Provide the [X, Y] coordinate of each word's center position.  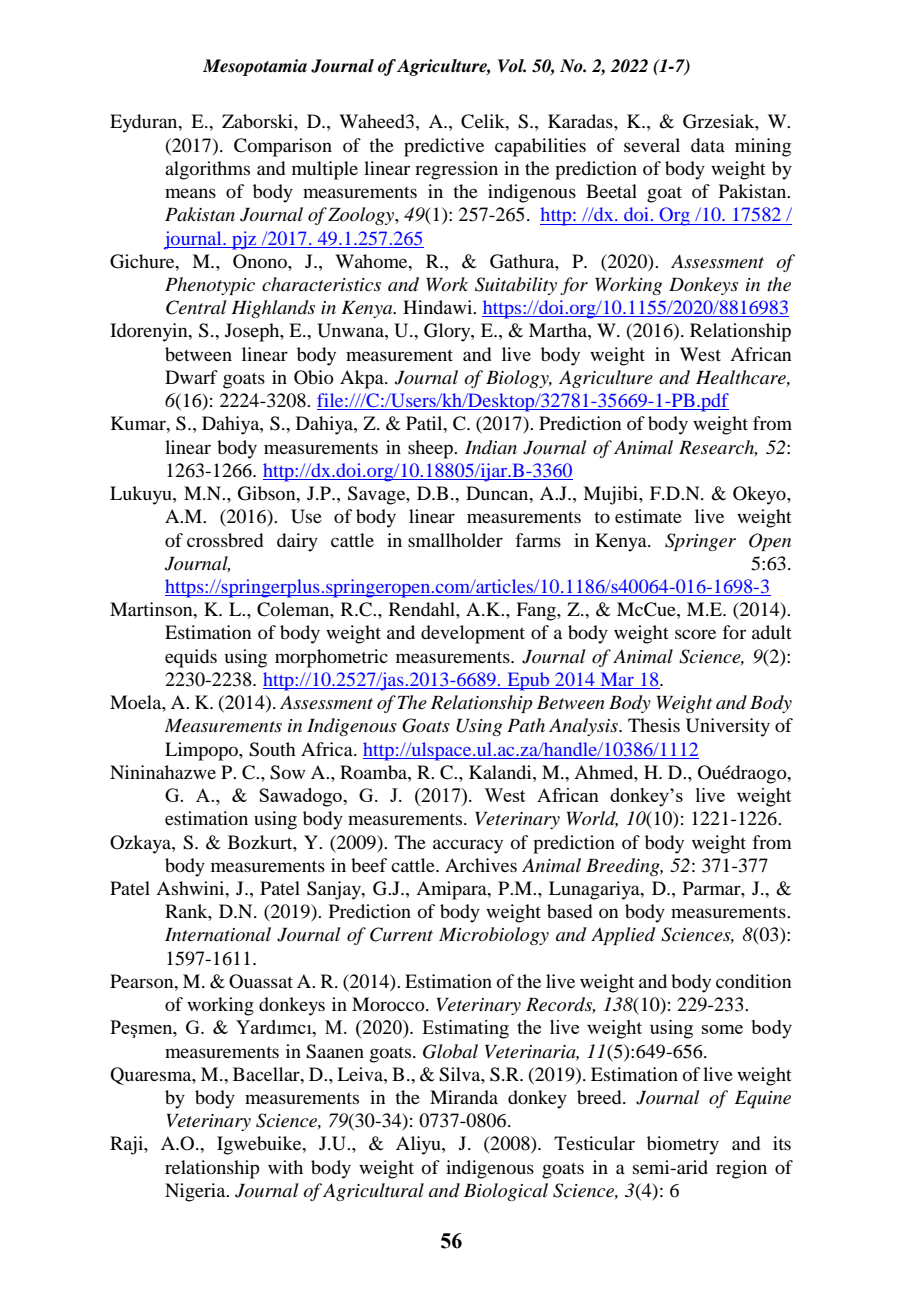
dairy [297, 542]
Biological [506, 1192]
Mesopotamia [255, 67]
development [473, 634]
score [695, 634]
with [285, 1167]
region [741, 1169]
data [708, 145]
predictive [444, 147]
